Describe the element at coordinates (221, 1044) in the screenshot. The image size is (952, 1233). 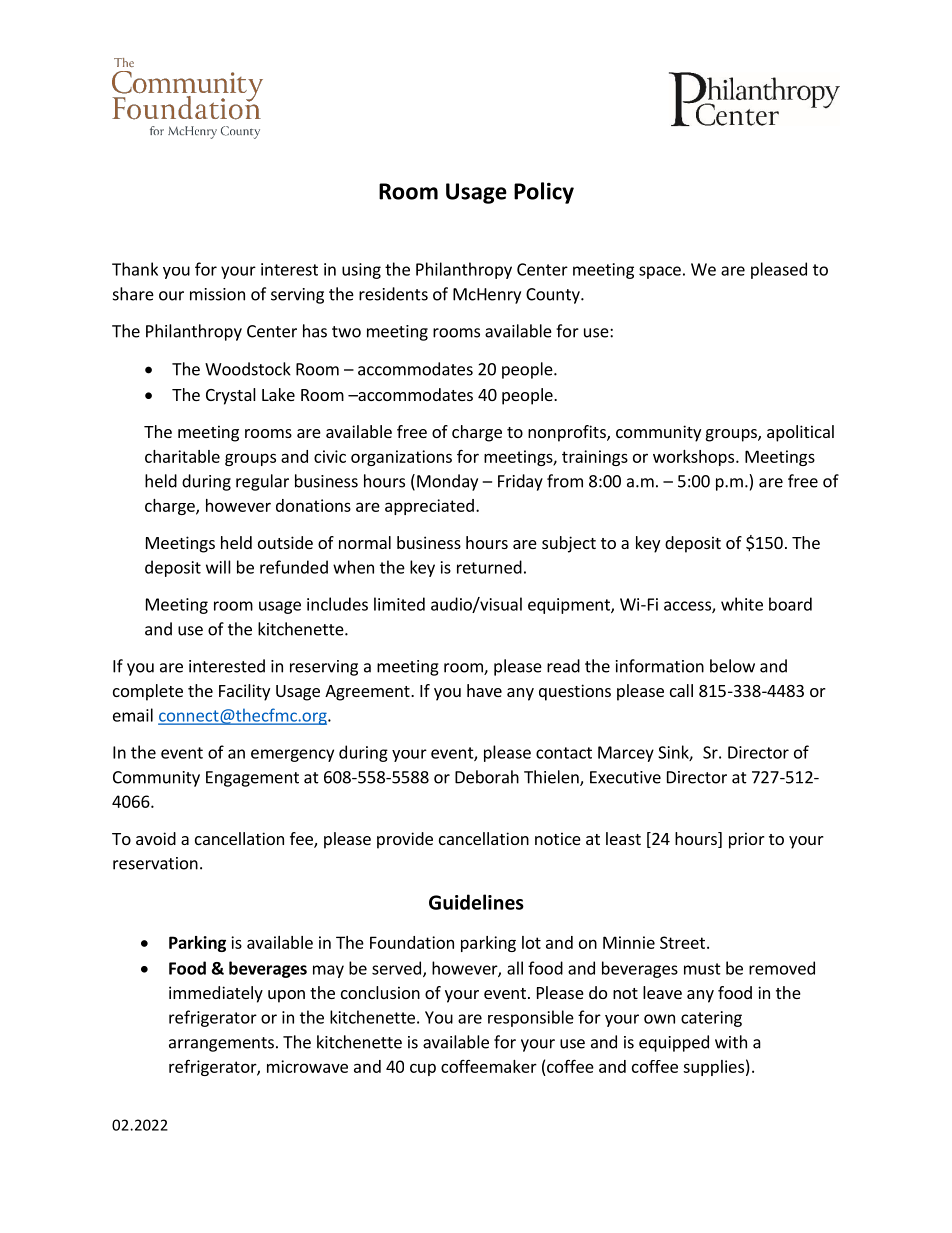
I see `arrangements` at that location.
